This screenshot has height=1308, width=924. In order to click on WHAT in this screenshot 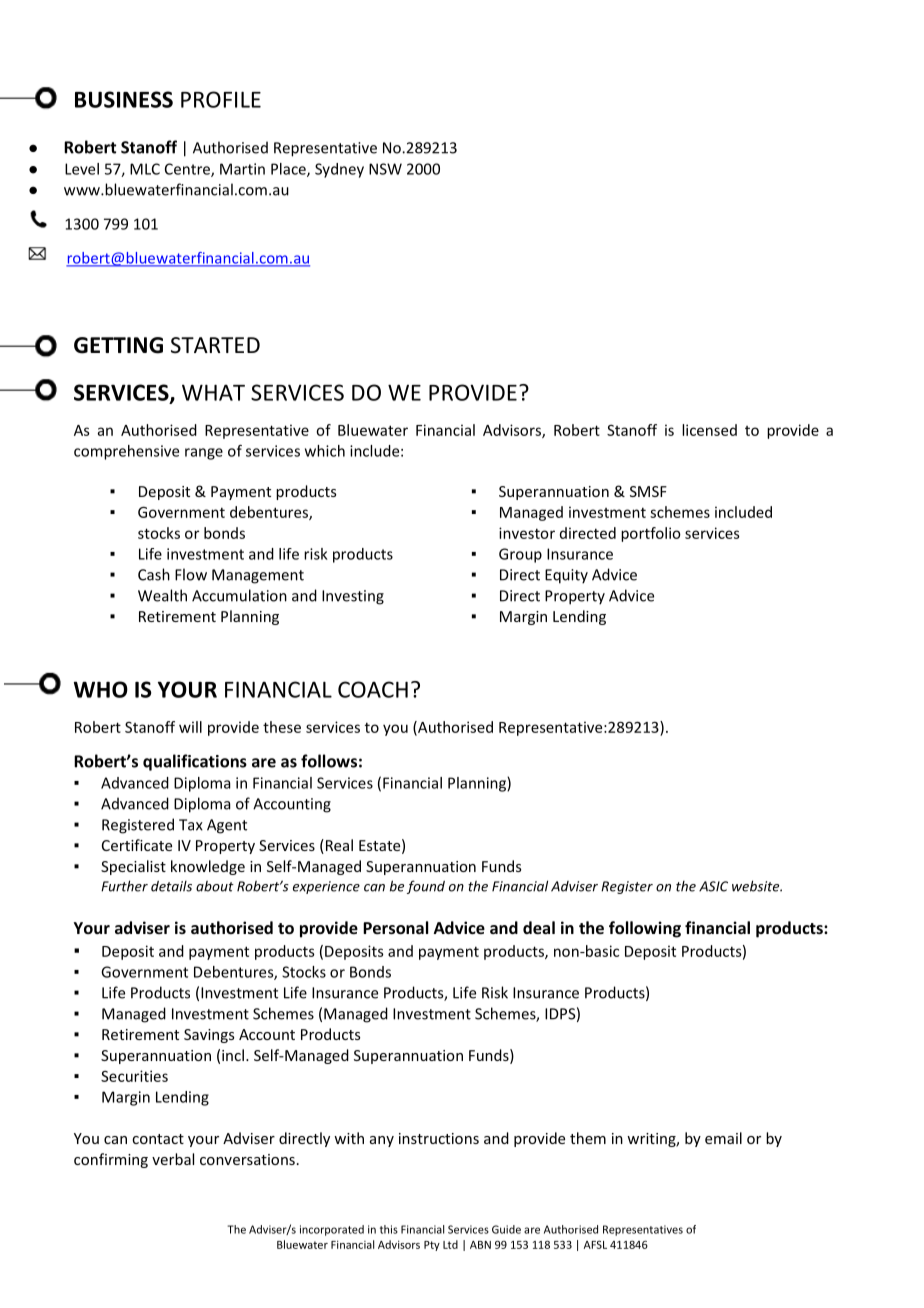, I will do `click(213, 392)`.
